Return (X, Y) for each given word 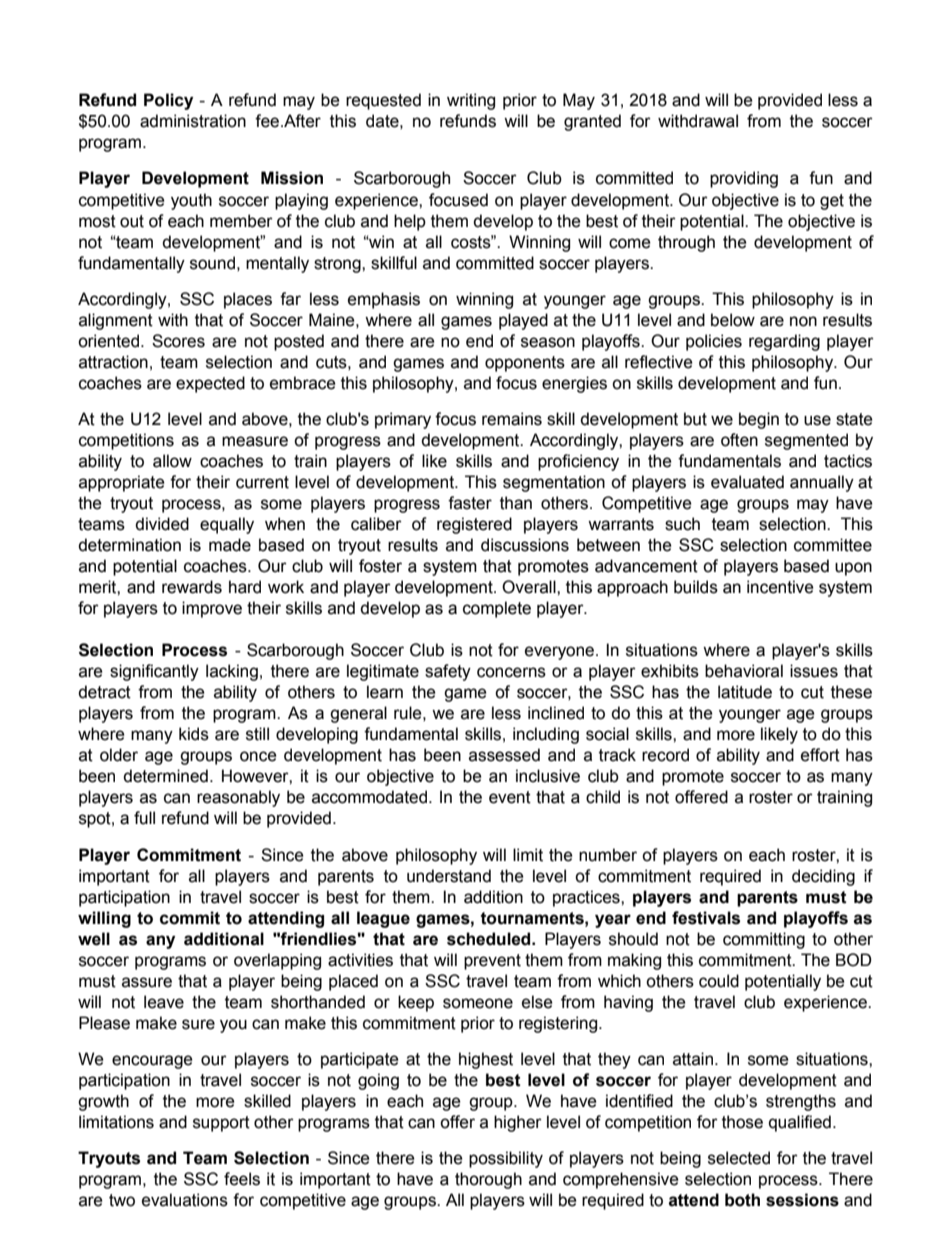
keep (416, 1003)
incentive (780, 587)
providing (744, 179)
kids (194, 734)
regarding (784, 342)
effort (820, 755)
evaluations (185, 1200)
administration (193, 121)
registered (474, 525)
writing (471, 101)
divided (162, 524)
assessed (504, 755)
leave (164, 1002)
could (719, 981)
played (523, 321)
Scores (178, 341)
